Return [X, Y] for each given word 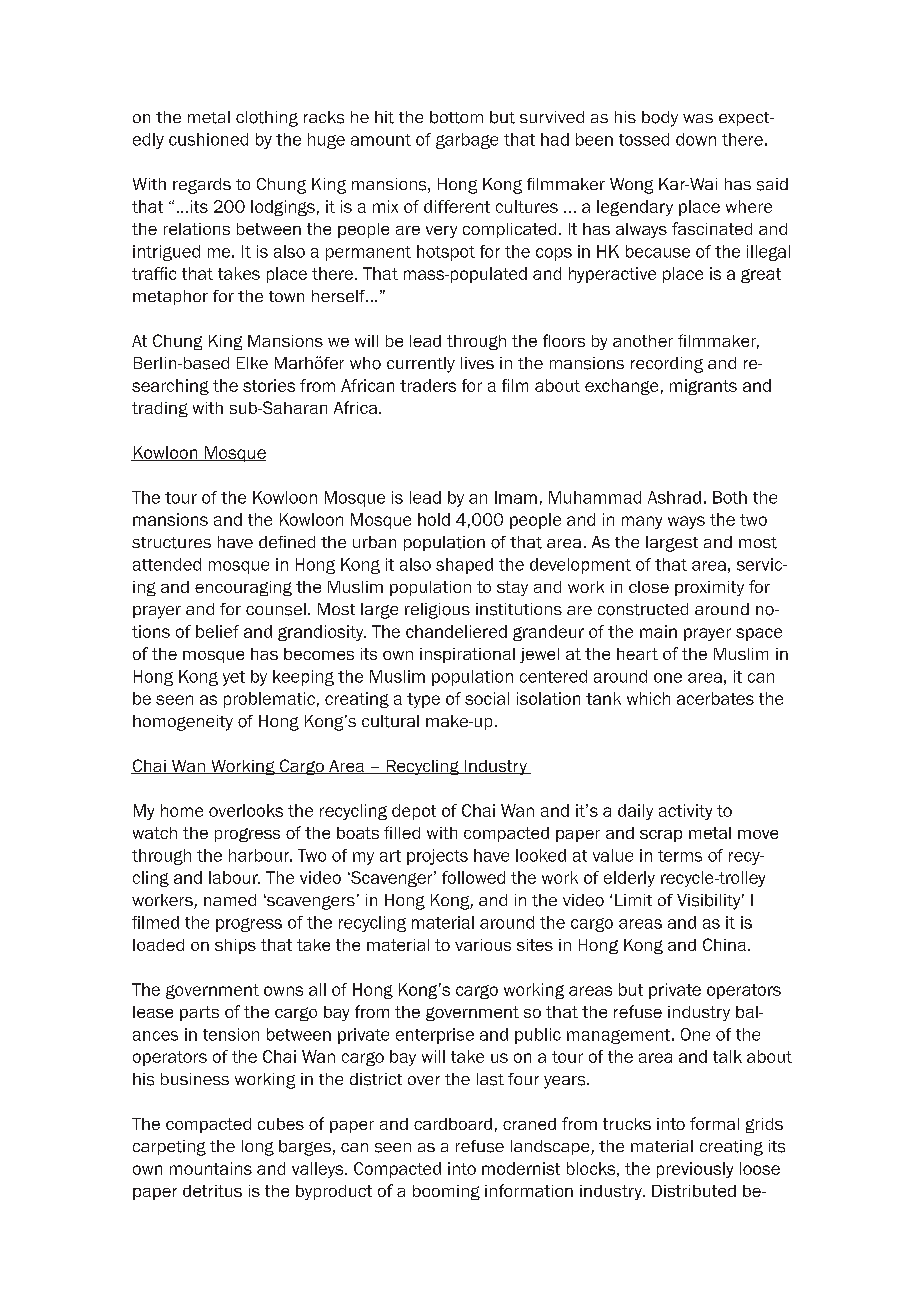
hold [434, 519]
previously [695, 1170]
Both [730, 497]
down [696, 139]
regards [202, 186]
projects [437, 857]
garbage [467, 141]
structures [171, 543]
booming [446, 1192]
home [182, 810]
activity [685, 812]
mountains [211, 1168]
